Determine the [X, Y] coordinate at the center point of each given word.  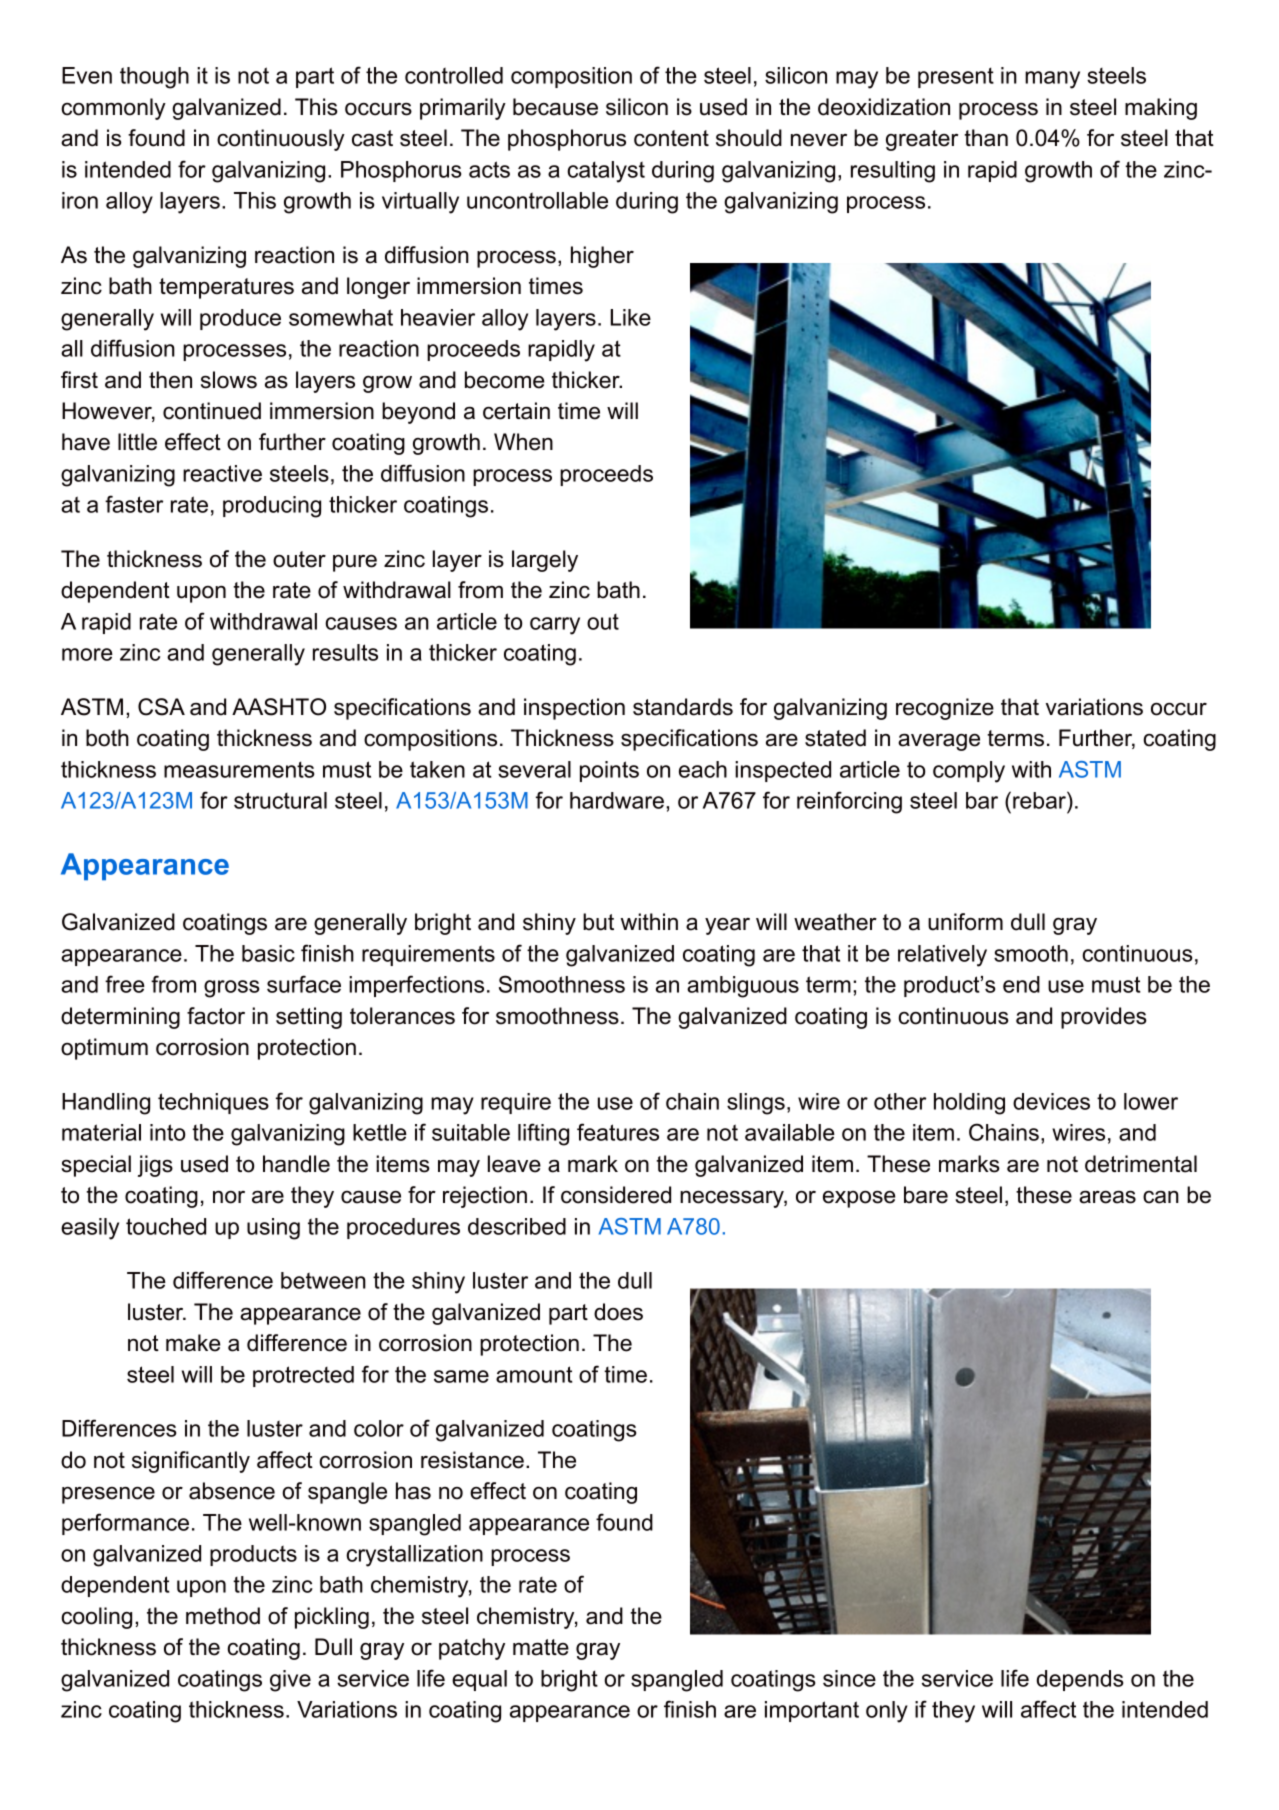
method [223, 1616]
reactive [222, 473]
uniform [965, 922]
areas [1107, 1197]
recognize [945, 709]
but [598, 922]
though [154, 78]
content [671, 138]
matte [541, 1647]
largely [545, 561]
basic [268, 953]
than [986, 138]
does [618, 1312]
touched [166, 1226]
